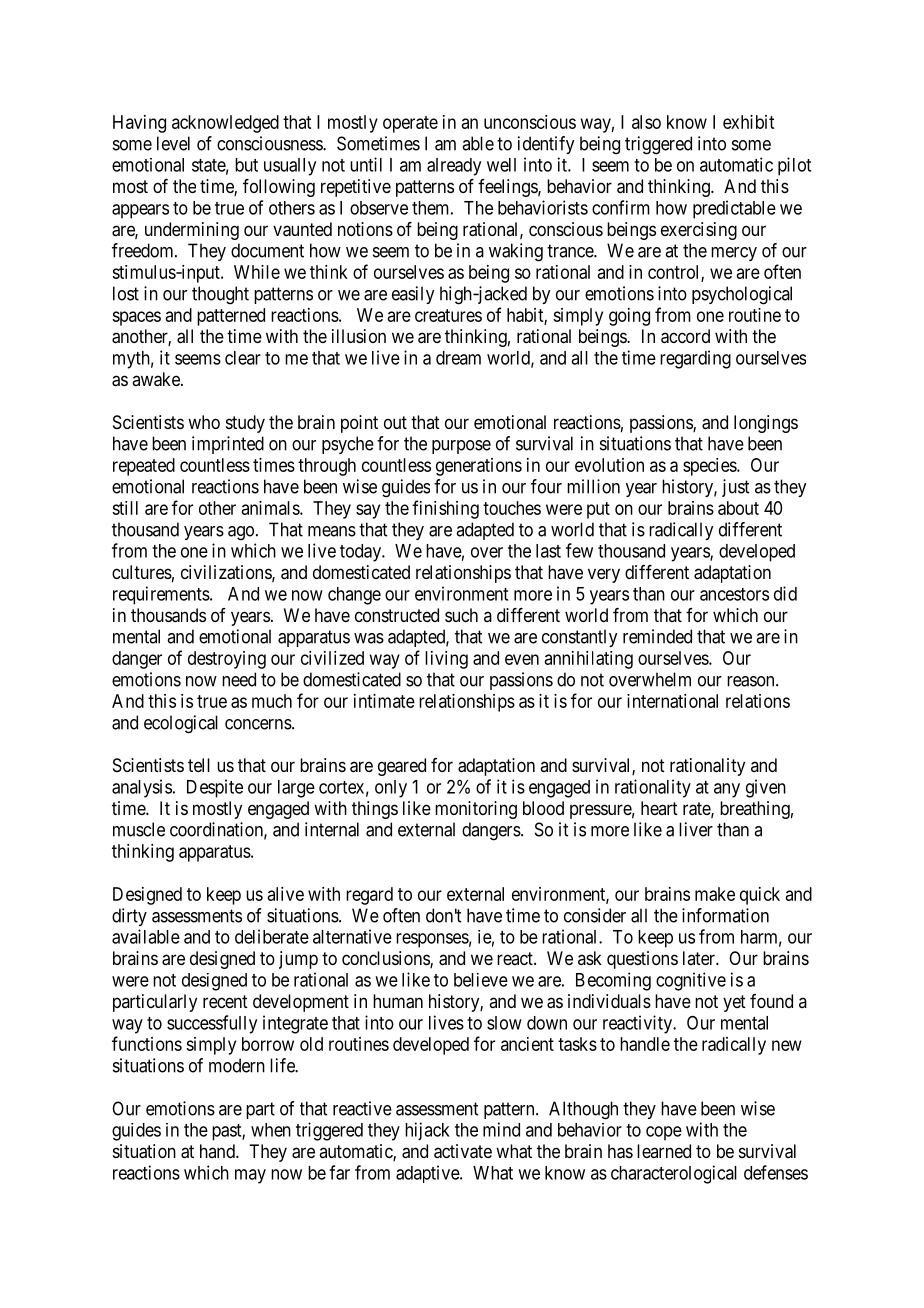 The height and width of the screenshot is (1308, 924). Describe the element at coordinates (463, 1151) in the screenshot. I see `activate` at that location.
